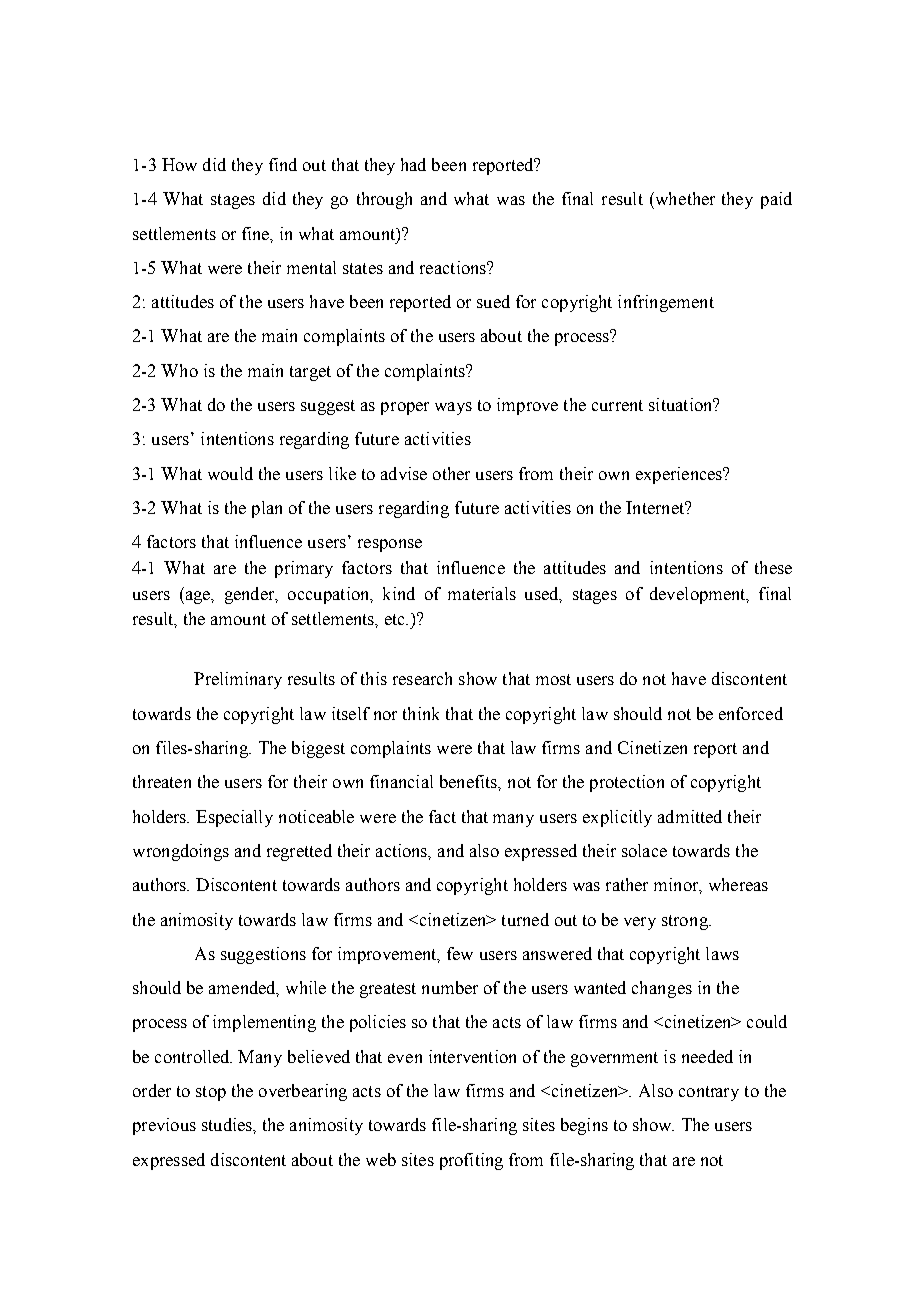  Describe the element at coordinates (257, 234) in the document. I see `fine` at that location.
